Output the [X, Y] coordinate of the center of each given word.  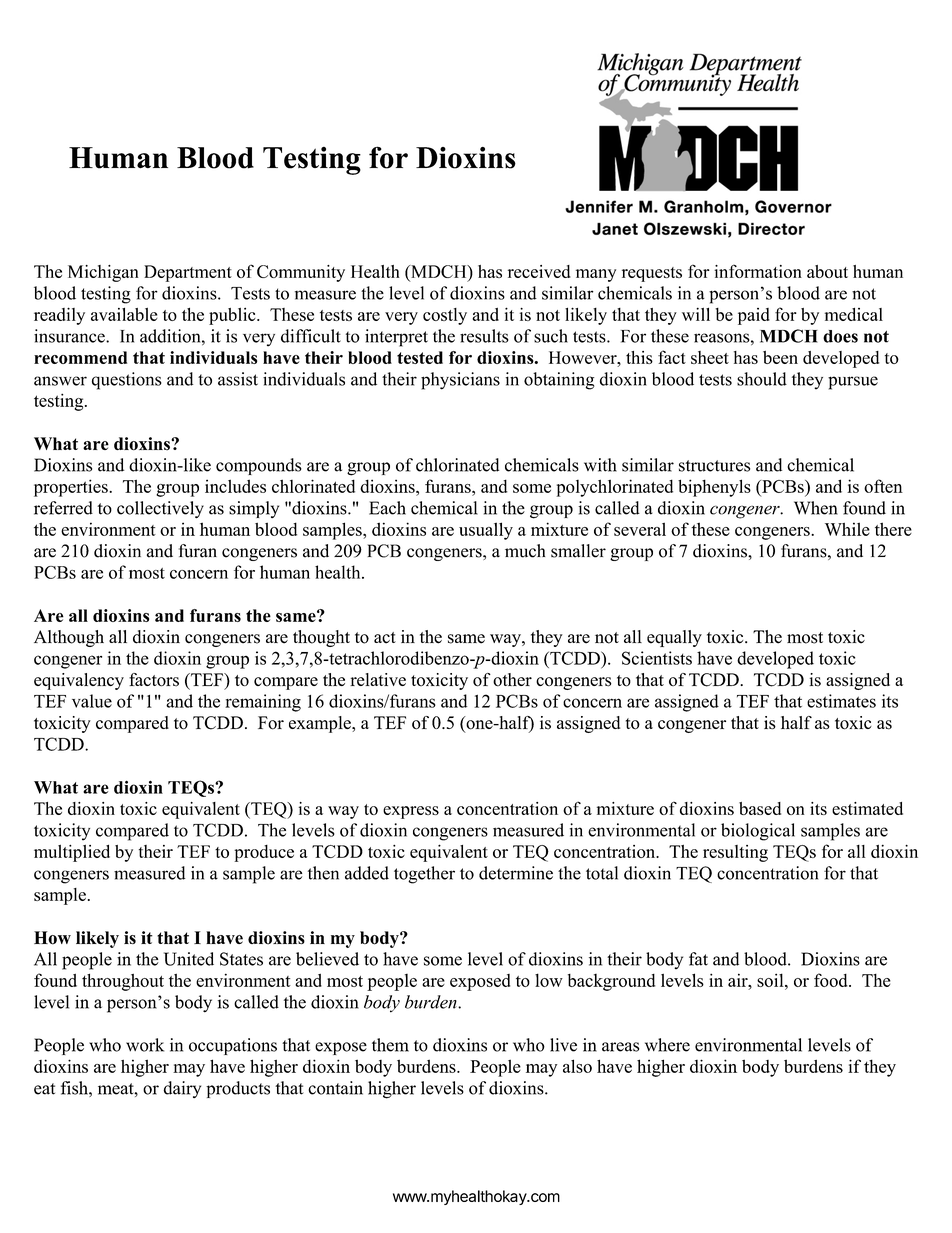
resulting [735, 853]
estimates [841, 701]
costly [445, 316]
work [145, 1045]
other [512, 680]
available [124, 314]
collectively [160, 509]
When [816, 508]
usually [486, 531]
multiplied [72, 853]
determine [516, 873]
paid [754, 316]
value [92, 701]
